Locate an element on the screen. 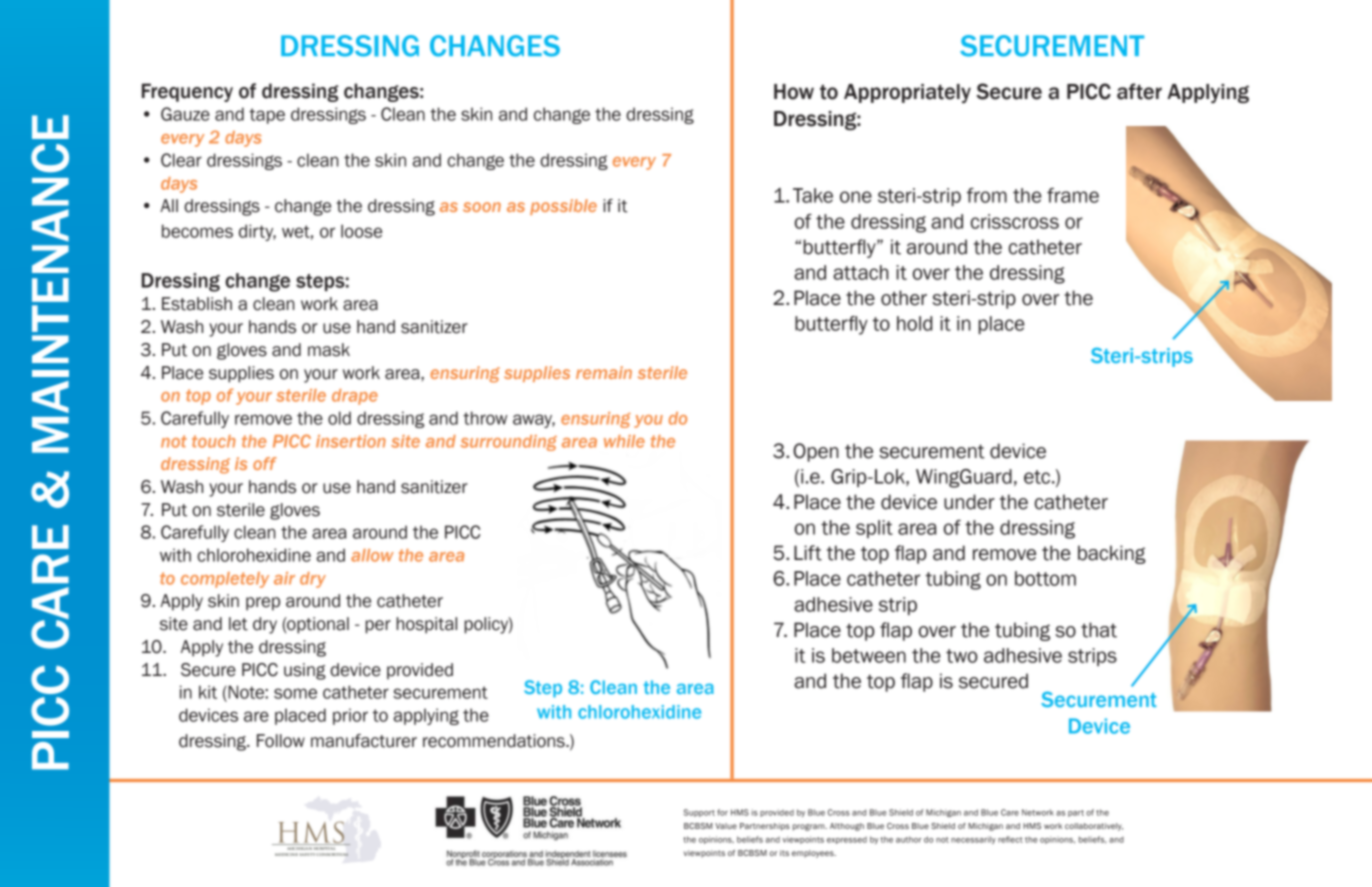 This screenshot has height=887, width=1372. reflect is located at coordinates (1010, 839).
